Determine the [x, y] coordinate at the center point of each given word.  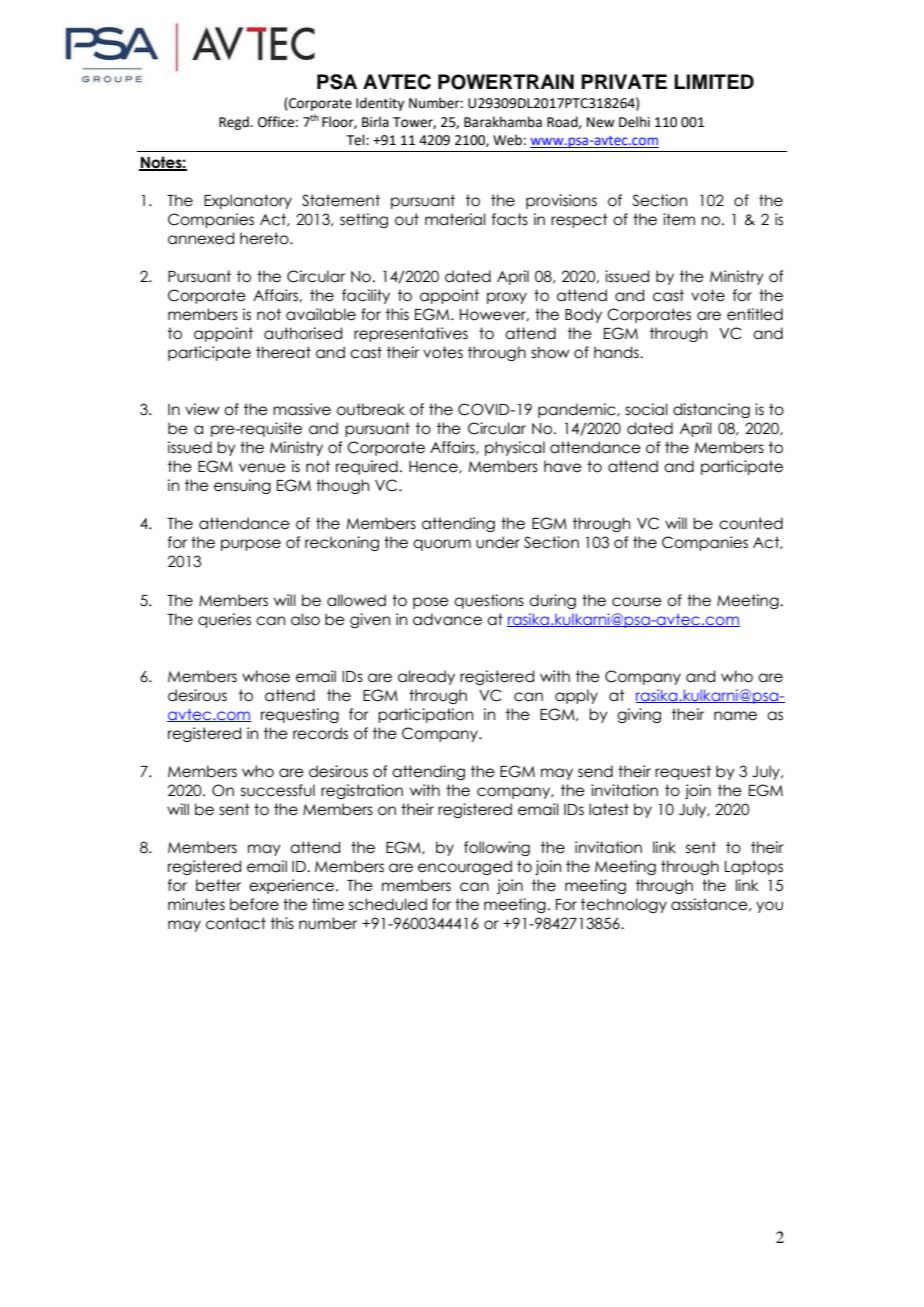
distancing [711, 410]
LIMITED [714, 81]
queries [224, 620]
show [550, 352]
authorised [303, 333]
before [254, 904]
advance [447, 619]
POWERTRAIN [506, 82]
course [637, 602]
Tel [357, 140]
